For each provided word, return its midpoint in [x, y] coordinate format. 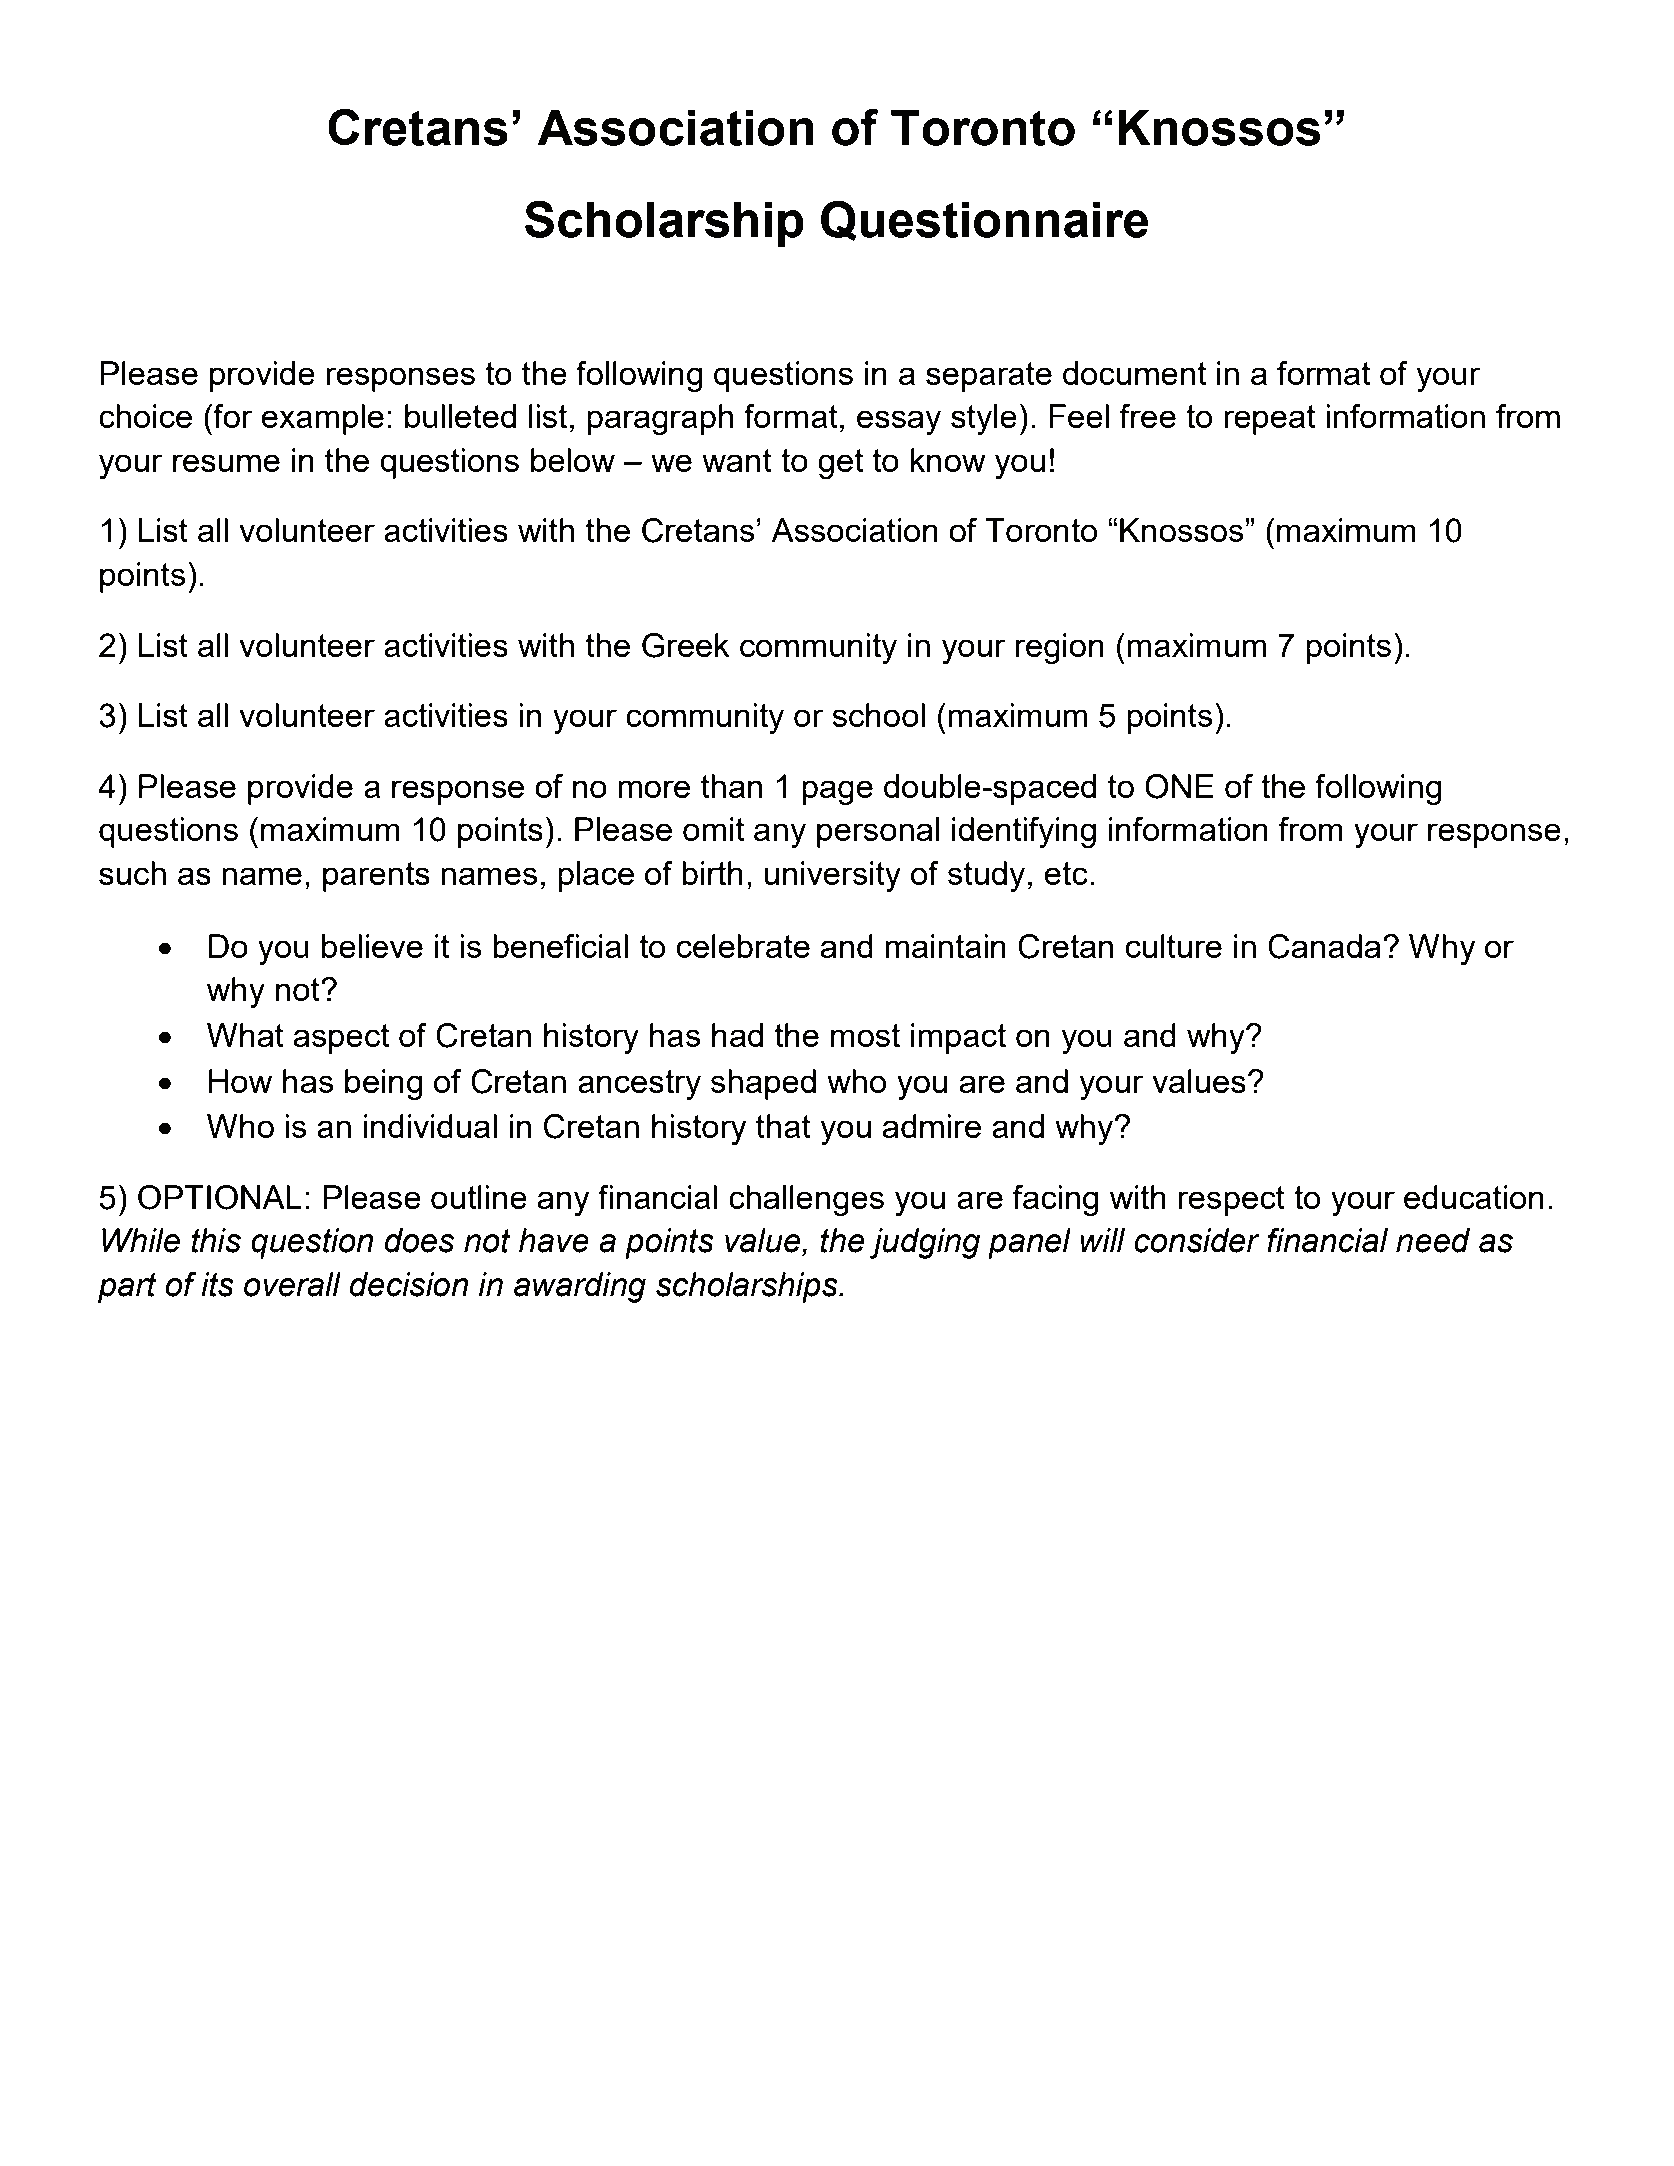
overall [292, 1284]
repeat [1270, 420]
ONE [1179, 786]
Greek [686, 645]
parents [376, 877]
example [322, 419]
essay [899, 422]
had [737, 1035]
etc [1066, 873]
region [1060, 648]
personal [878, 832]
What [245, 1035]
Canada [1324, 946]
